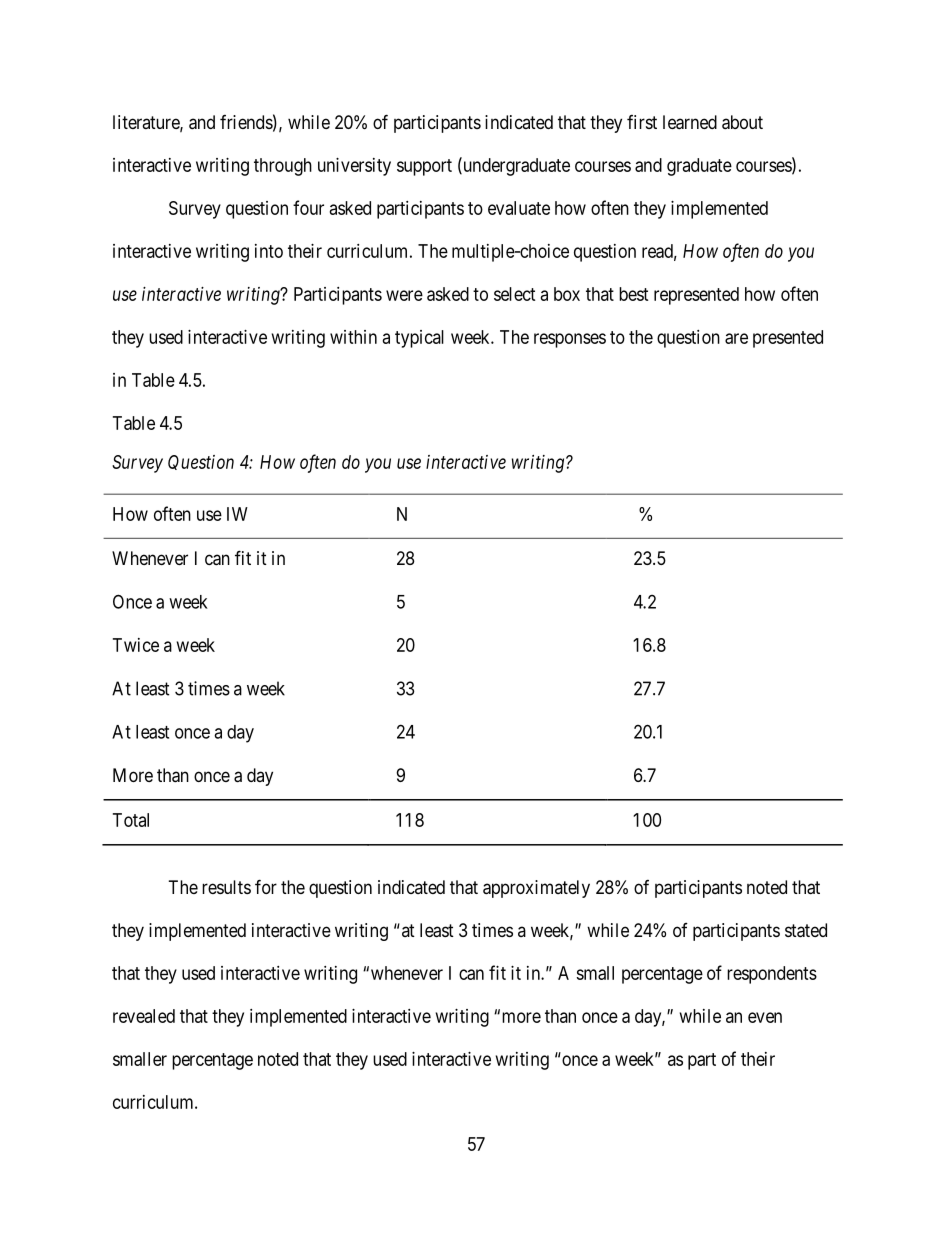 The image size is (952, 1233). I want to click on for, so click(266, 886).
